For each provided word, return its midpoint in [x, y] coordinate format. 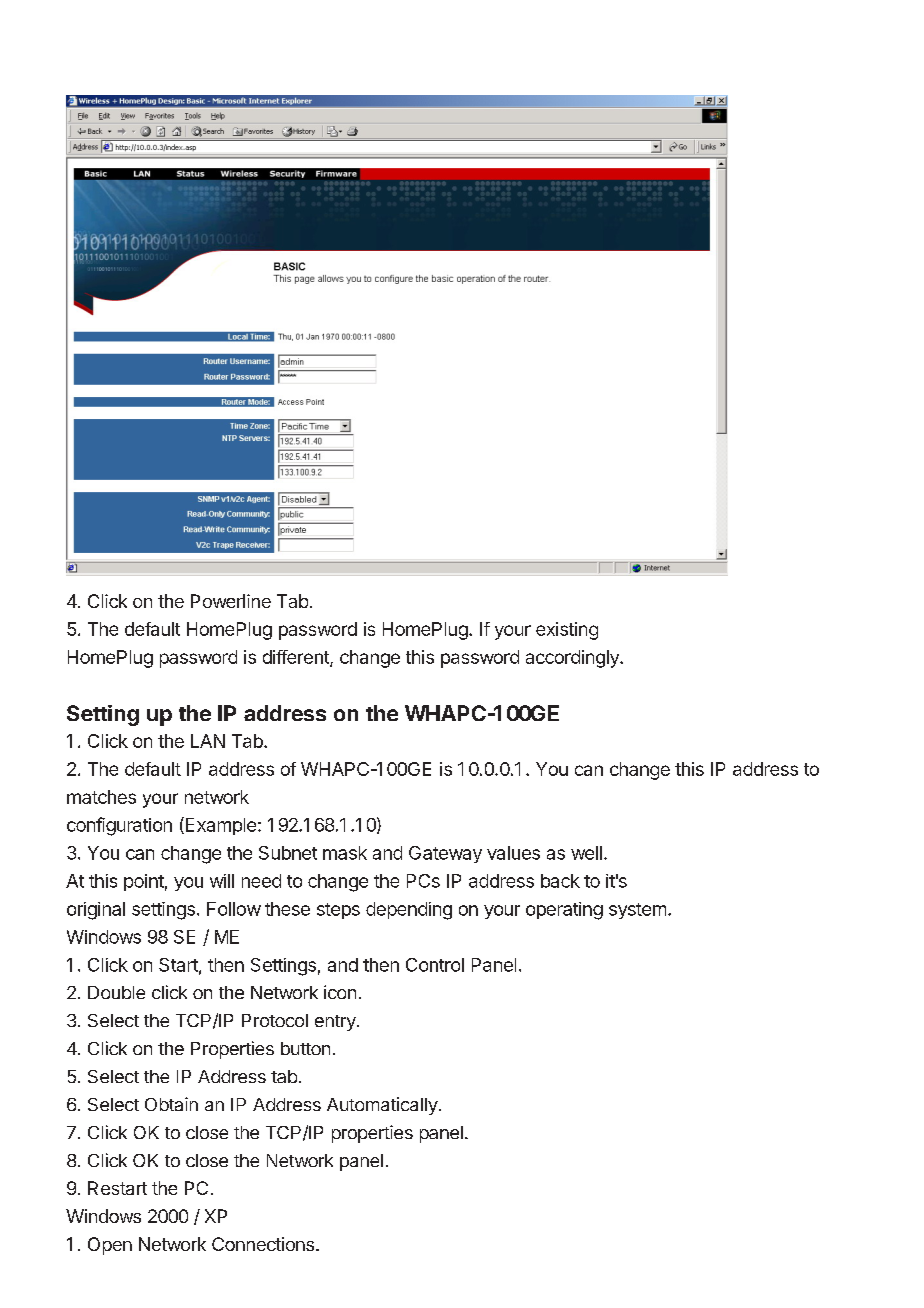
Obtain [171, 1104]
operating [564, 911]
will [222, 881]
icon [340, 992]
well [586, 853]
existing [567, 631]
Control [435, 965]
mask [345, 853]
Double [116, 992]
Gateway [445, 854]
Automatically [382, 1106]
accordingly [573, 659]
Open [110, 1246]
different [297, 658]
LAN [208, 741]
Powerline [231, 601]
